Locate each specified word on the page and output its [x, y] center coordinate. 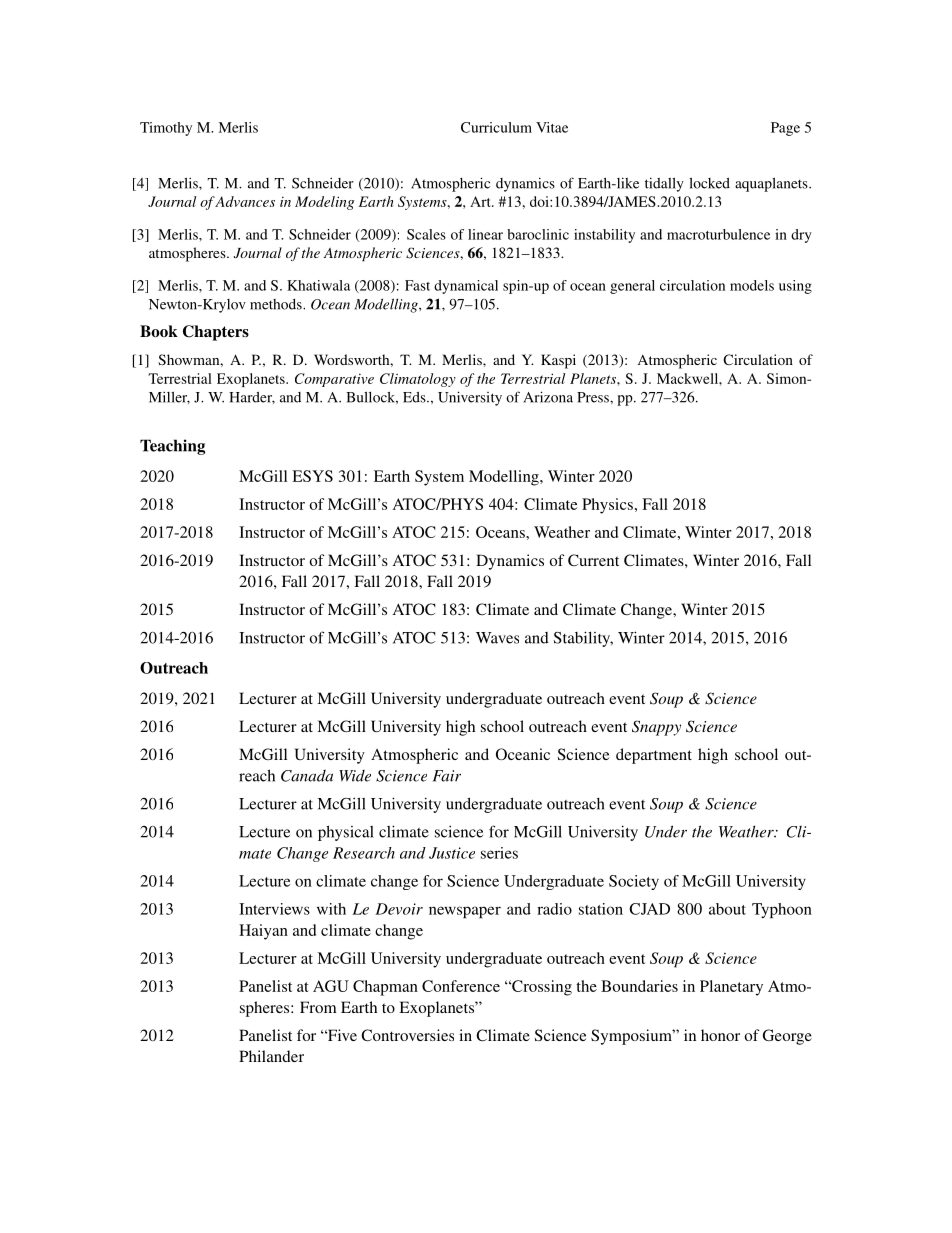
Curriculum [496, 127]
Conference [461, 986]
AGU [331, 986]
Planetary [731, 988]
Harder [252, 398]
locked [709, 183]
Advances [244, 201]
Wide [355, 776]
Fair [447, 776]
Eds [415, 397]
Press [594, 397]
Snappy [656, 728]
